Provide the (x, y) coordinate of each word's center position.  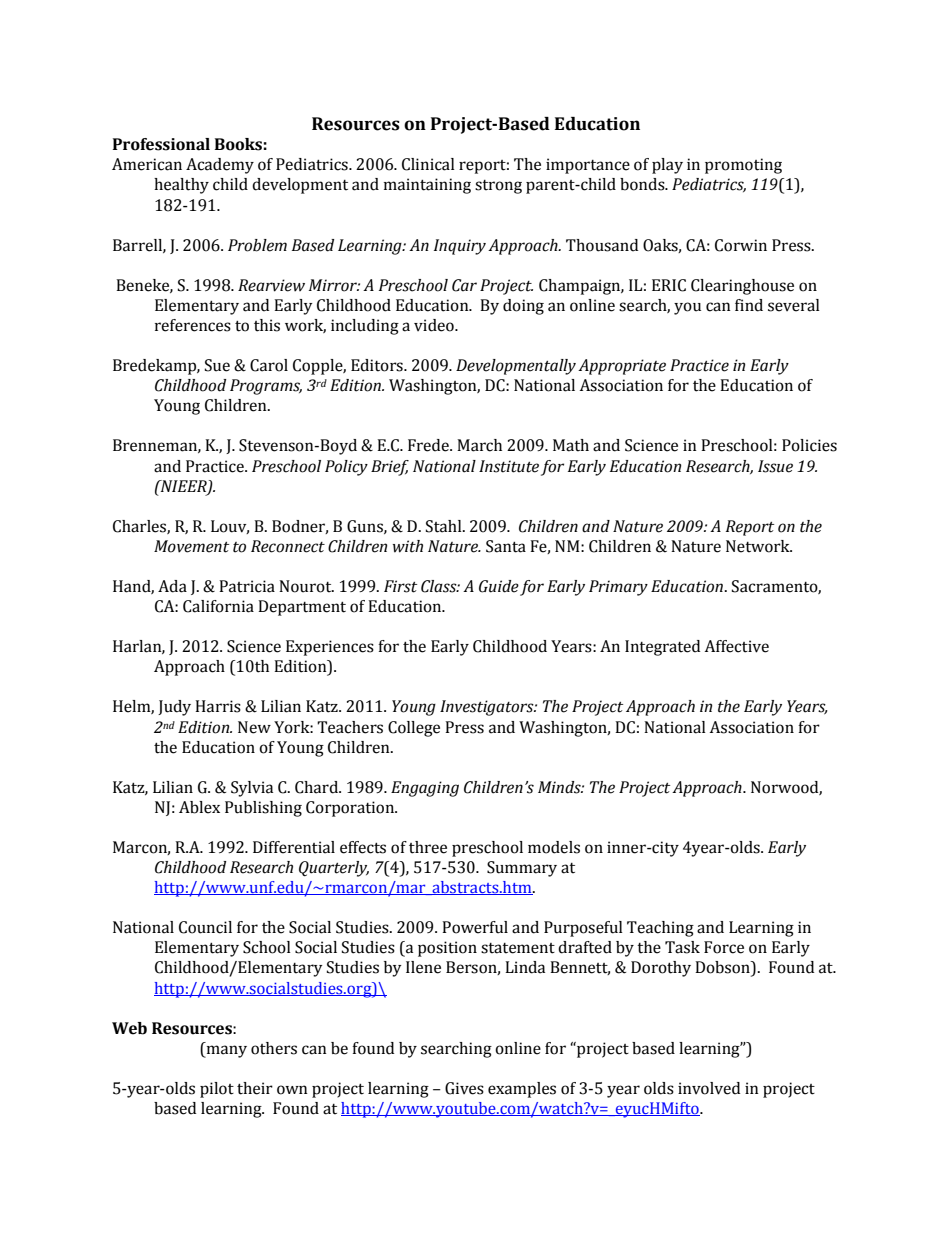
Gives (464, 1088)
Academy (220, 166)
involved (709, 1088)
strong (498, 187)
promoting (743, 166)
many (225, 1051)
